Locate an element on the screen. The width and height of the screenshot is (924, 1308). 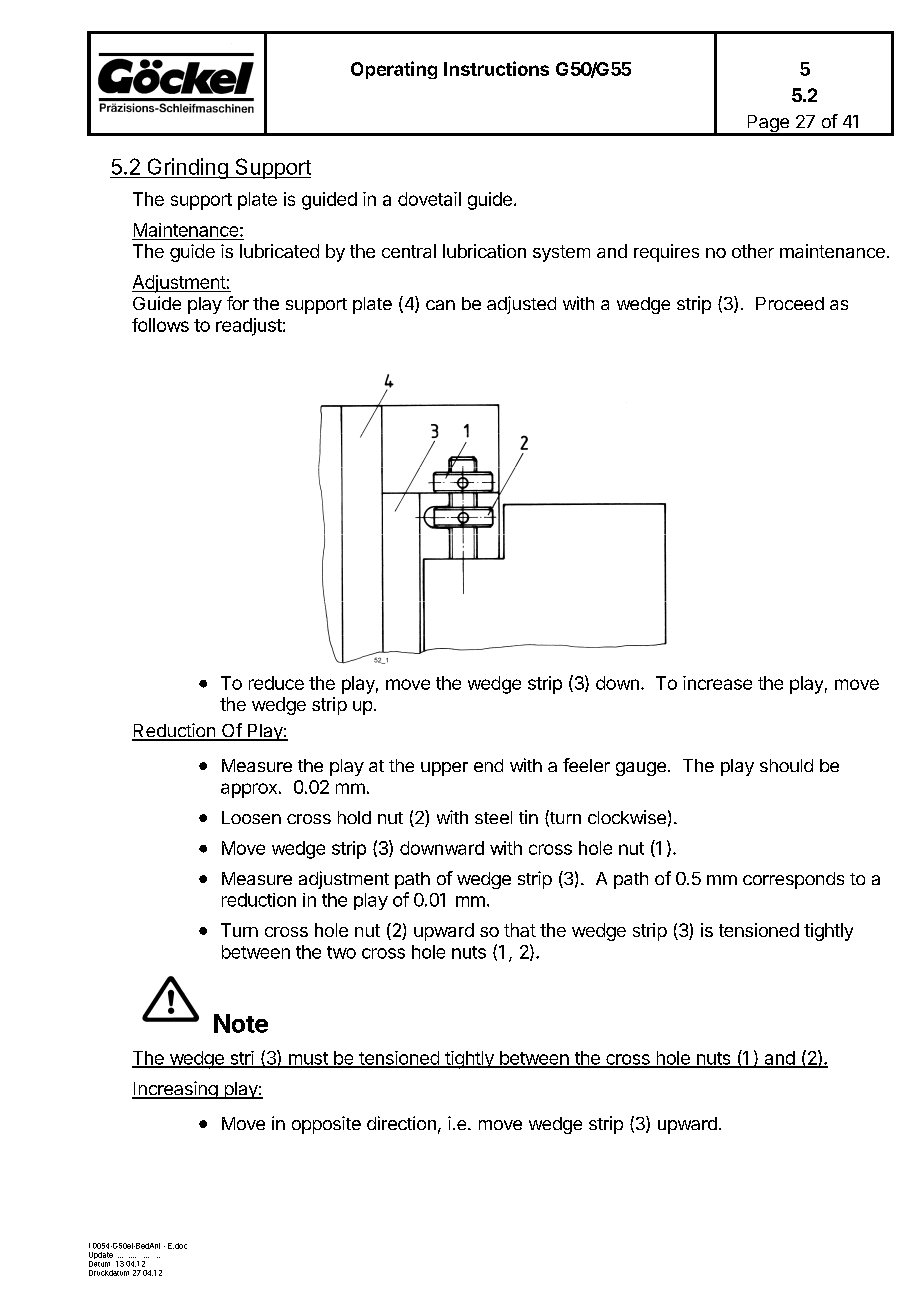
Page is located at coordinates (768, 125).
